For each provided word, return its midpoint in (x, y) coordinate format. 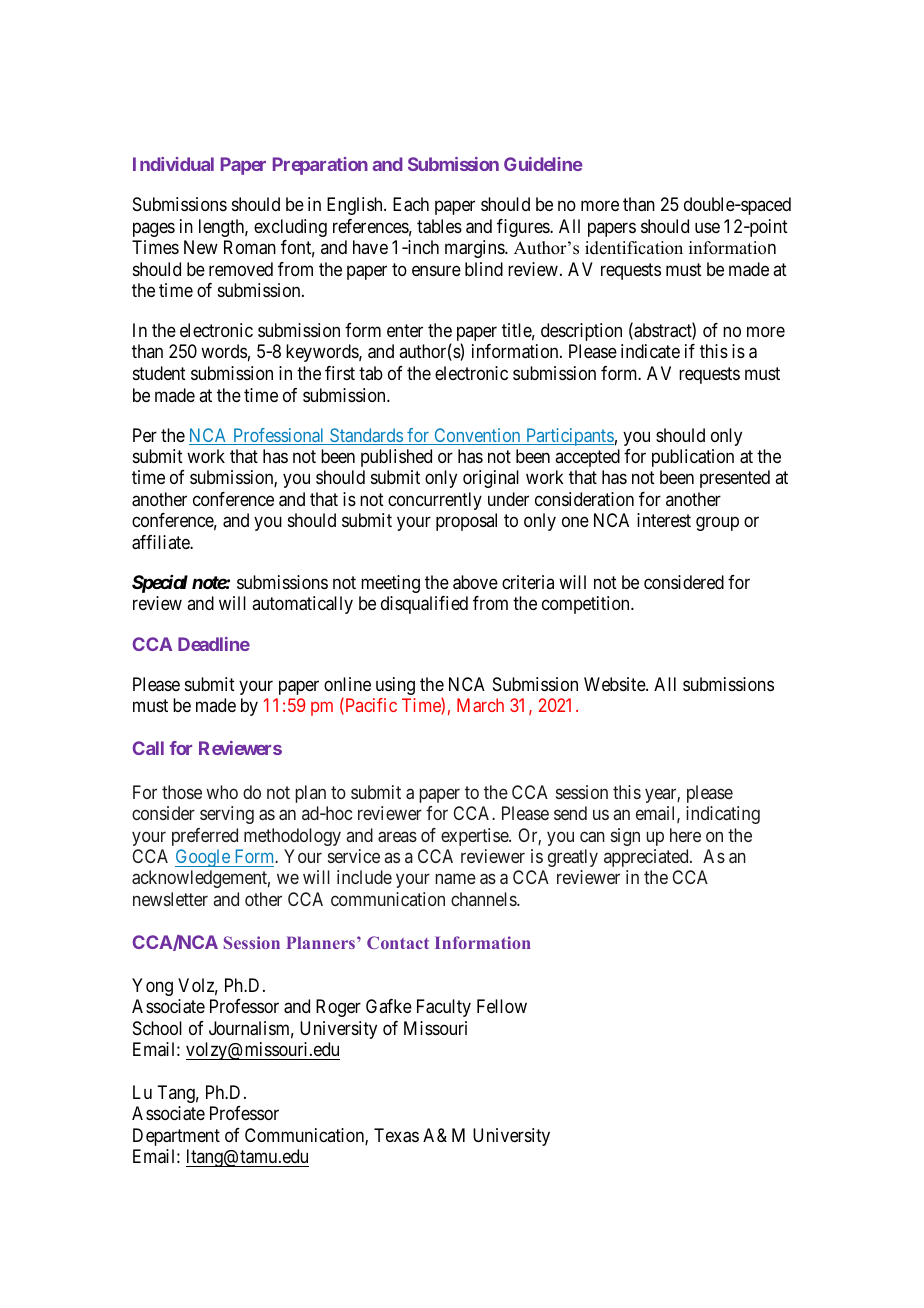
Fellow (502, 1006)
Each (411, 204)
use (707, 227)
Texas (396, 1135)
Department (176, 1137)
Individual (173, 164)
